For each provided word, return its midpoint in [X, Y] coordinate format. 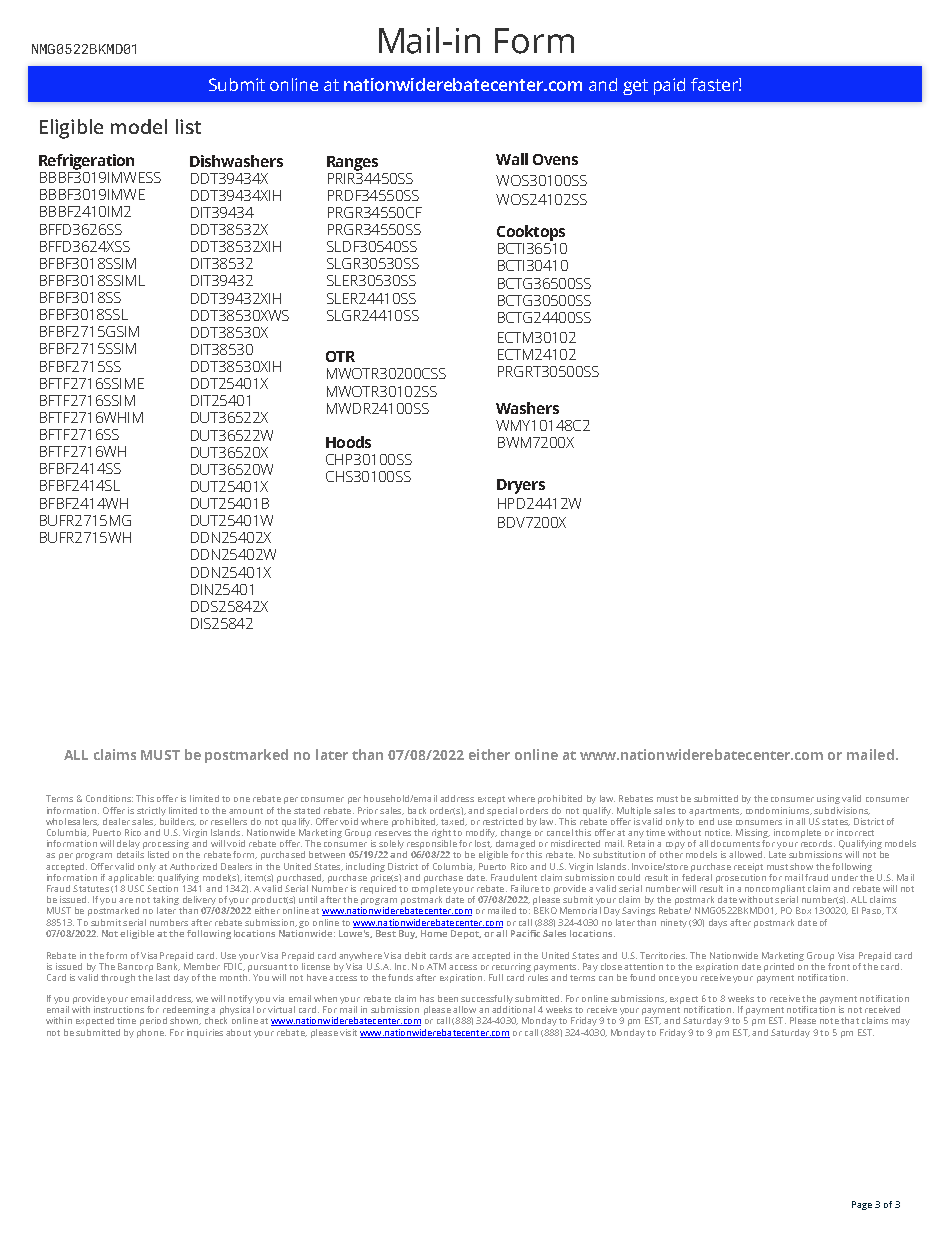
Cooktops [531, 233]
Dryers [521, 486]
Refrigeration [86, 162]
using [828, 799]
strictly [151, 811]
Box [803, 910]
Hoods [348, 442]
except [491, 800]
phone [151, 1033]
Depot [466, 934]
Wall [512, 159]
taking [166, 902]
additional [513, 1009]
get [635, 87]
